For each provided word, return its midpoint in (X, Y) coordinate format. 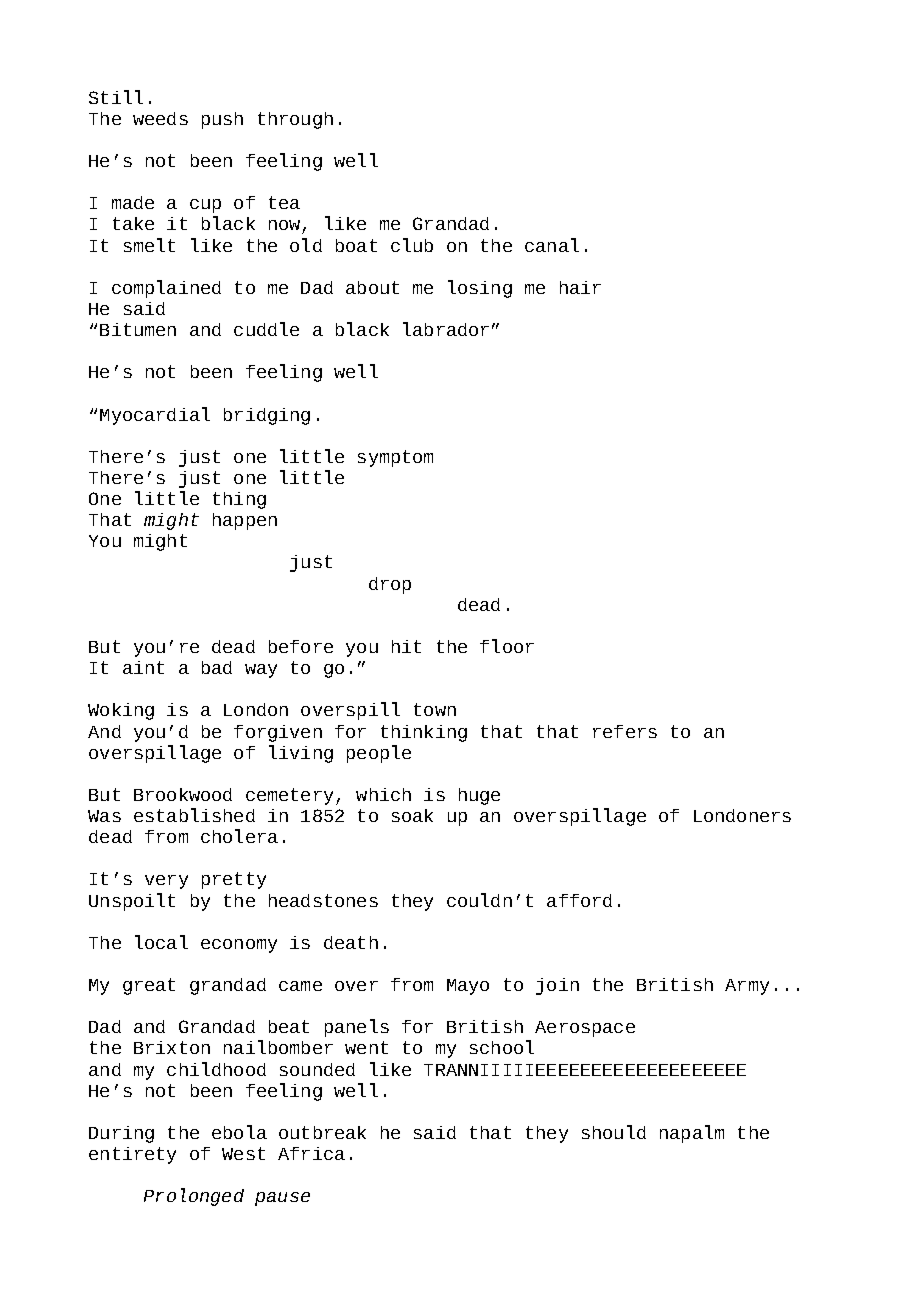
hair (580, 287)
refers (625, 731)
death (351, 942)
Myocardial (155, 416)
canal (552, 245)
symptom (395, 458)
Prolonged (194, 1197)
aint (143, 667)
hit (406, 646)
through (295, 120)
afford (579, 900)
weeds (160, 118)
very (166, 882)
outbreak (322, 1132)
